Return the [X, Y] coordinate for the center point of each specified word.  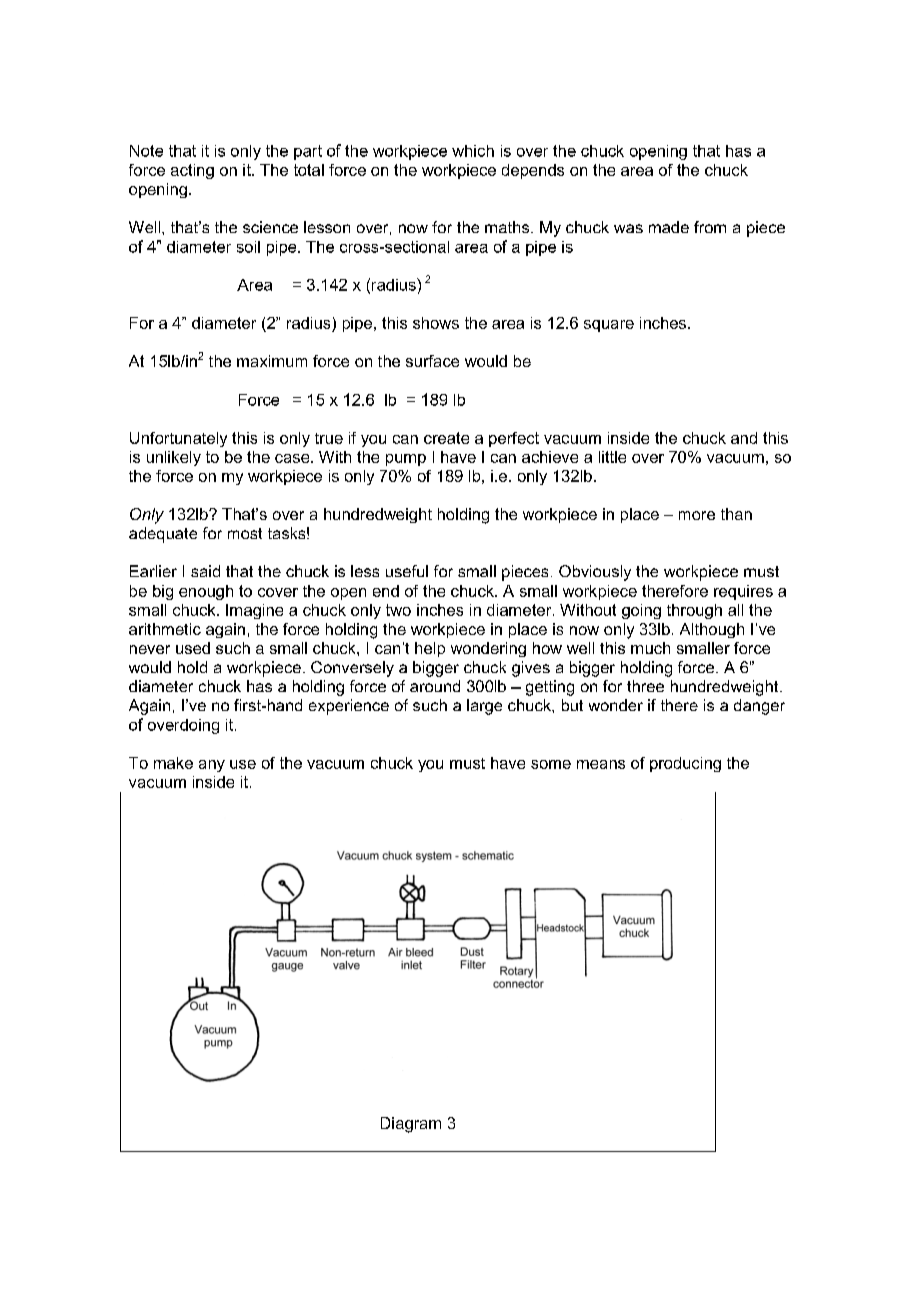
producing [685, 764]
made [669, 227]
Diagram [411, 1125]
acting [192, 171]
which [473, 151]
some [551, 764]
